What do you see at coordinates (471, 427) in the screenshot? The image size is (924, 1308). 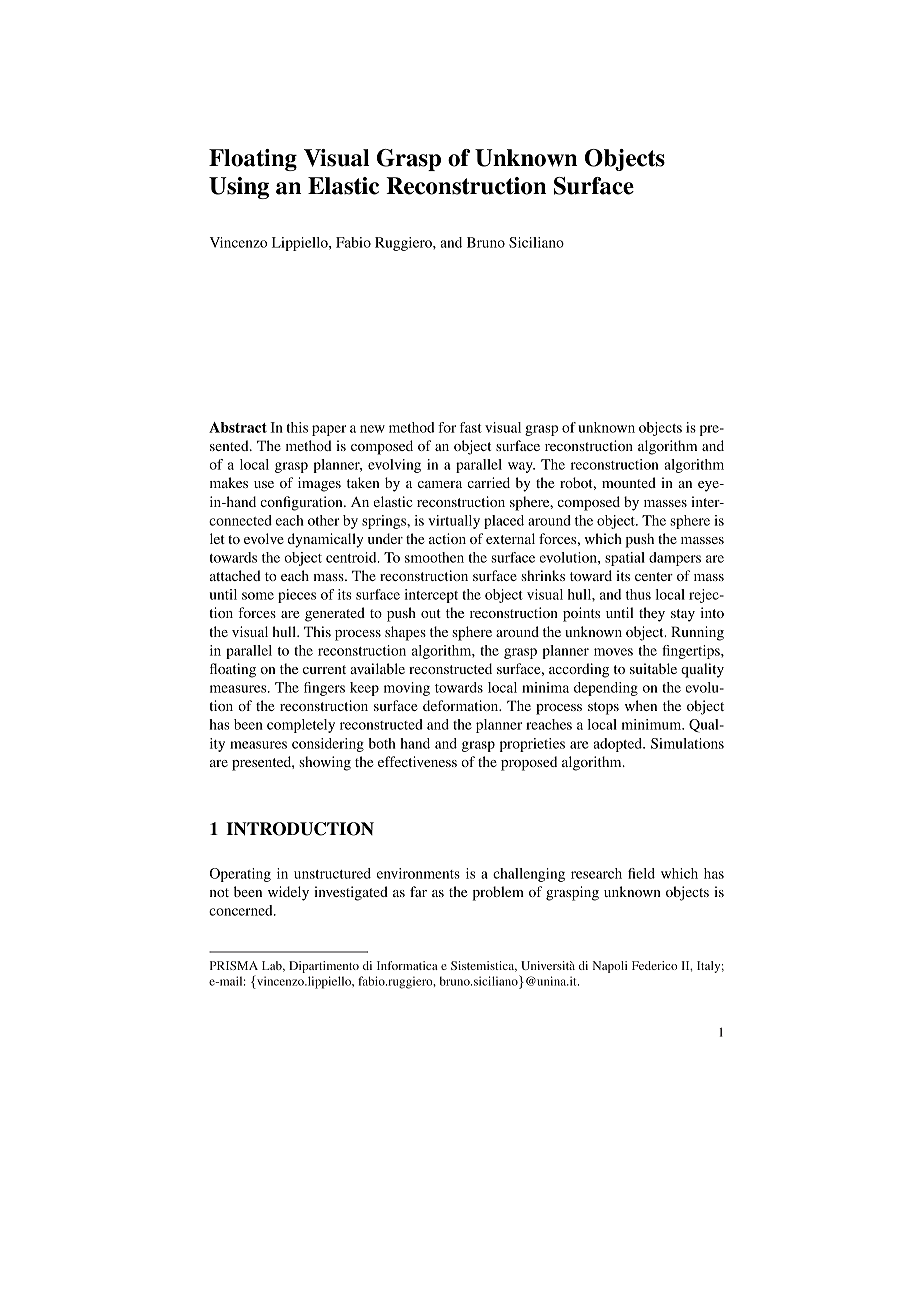 I see `fast` at bounding box center [471, 427].
